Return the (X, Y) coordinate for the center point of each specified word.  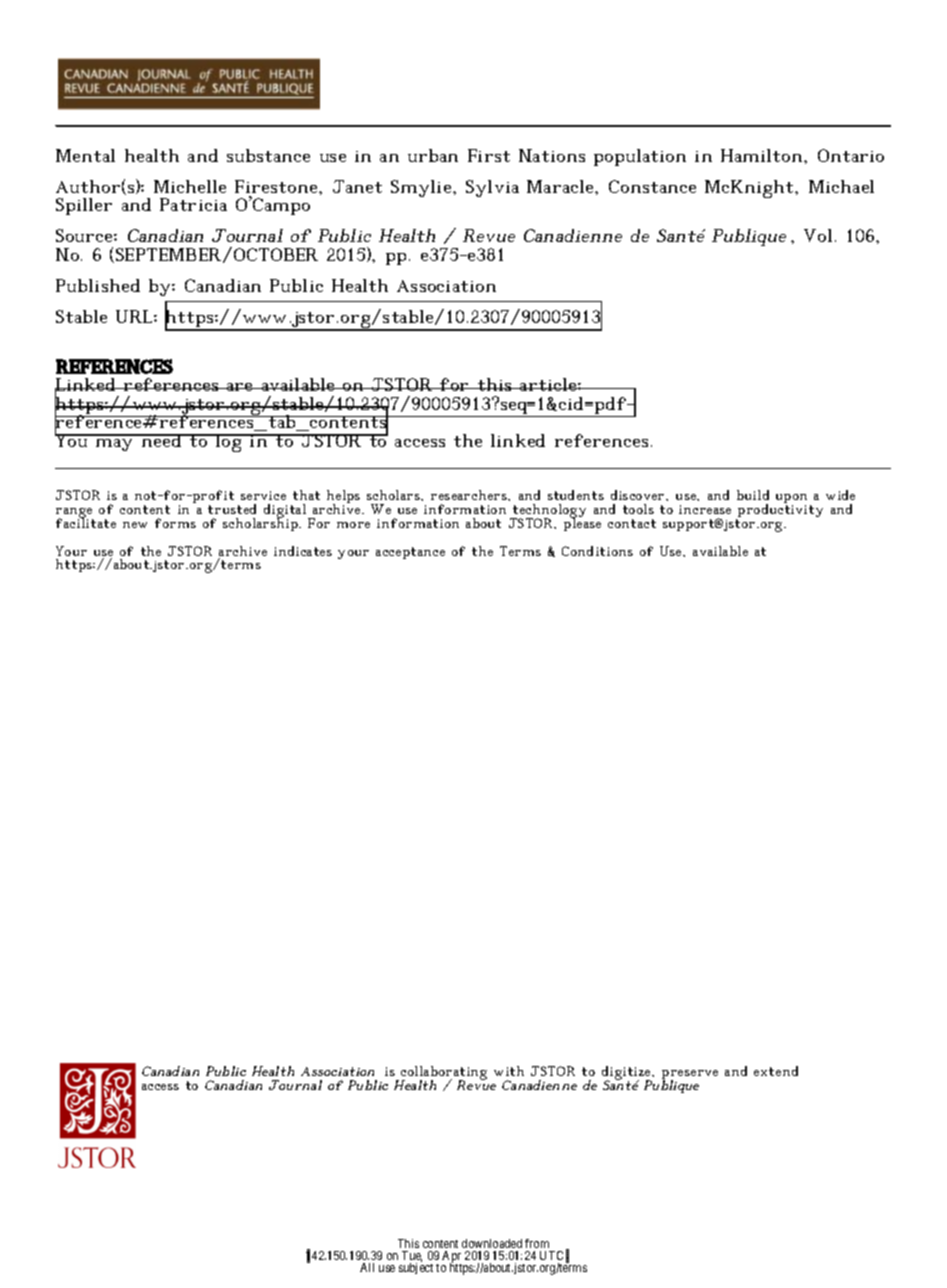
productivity (779, 511)
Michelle (190, 186)
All (367, 1267)
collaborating (444, 1074)
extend (776, 1071)
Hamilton (763, 155)
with (509, 1071)
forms (175, 523)
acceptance (410, 553)
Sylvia (492, 188)
